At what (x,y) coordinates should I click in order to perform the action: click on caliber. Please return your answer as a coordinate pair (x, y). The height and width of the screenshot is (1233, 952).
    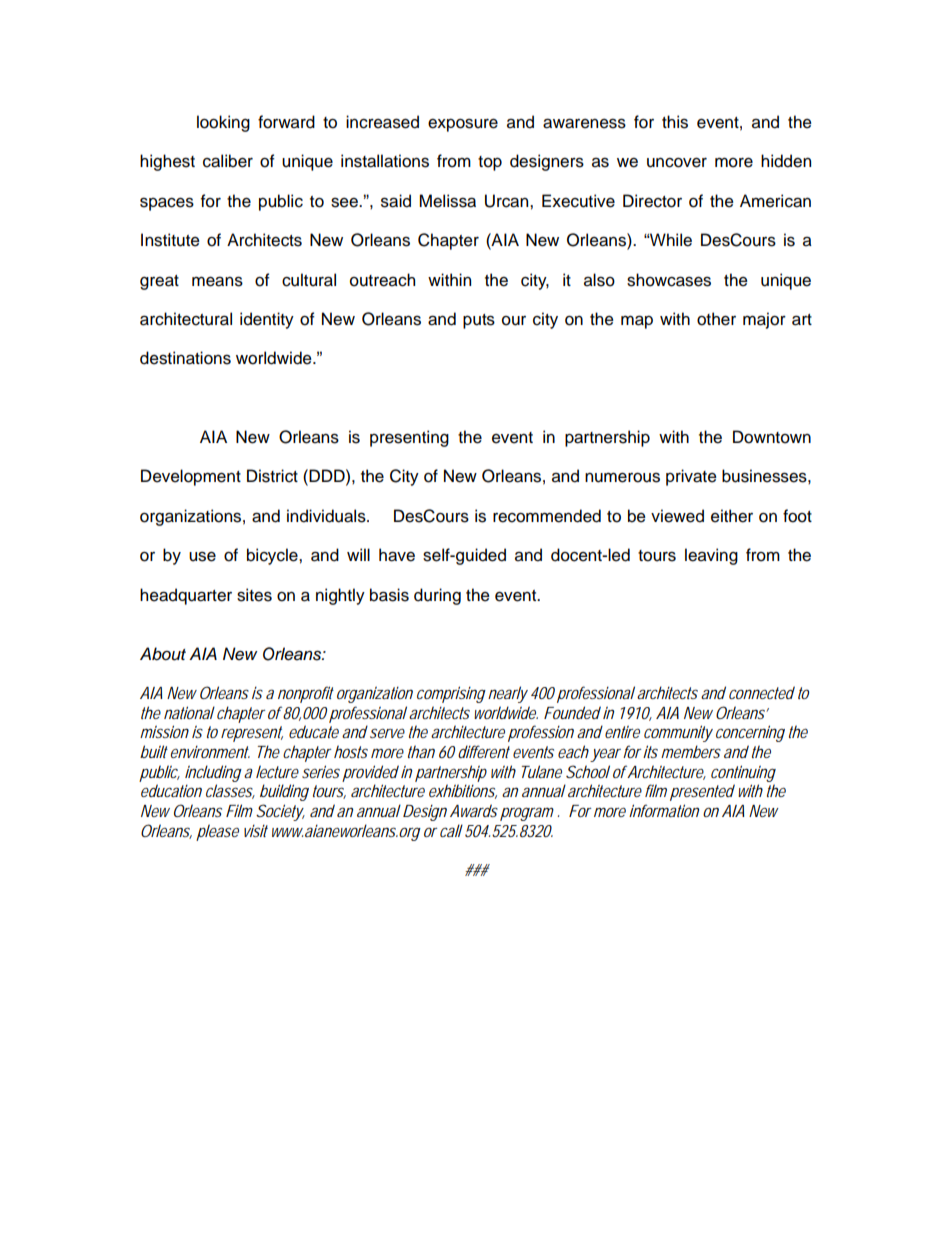
    Looking at the image, I should click on (228, 161).
